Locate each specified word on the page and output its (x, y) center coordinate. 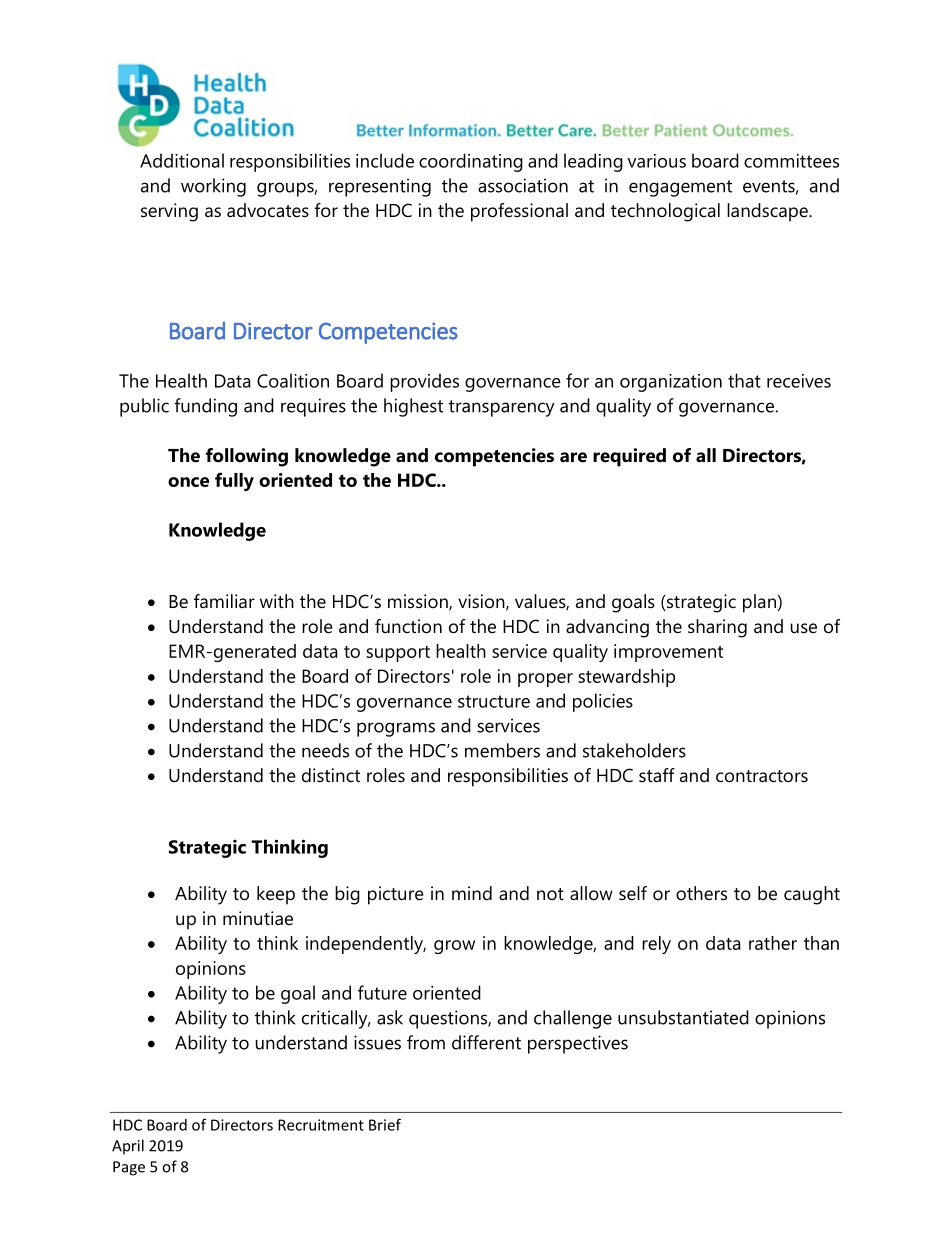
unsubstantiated (683, 1017)
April (128, 1147)
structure (494, 701)
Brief (385, 1124)
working (213, 187)
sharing (717, 628)
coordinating (471, 162)
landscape (768, 212)
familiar (224, 601)
